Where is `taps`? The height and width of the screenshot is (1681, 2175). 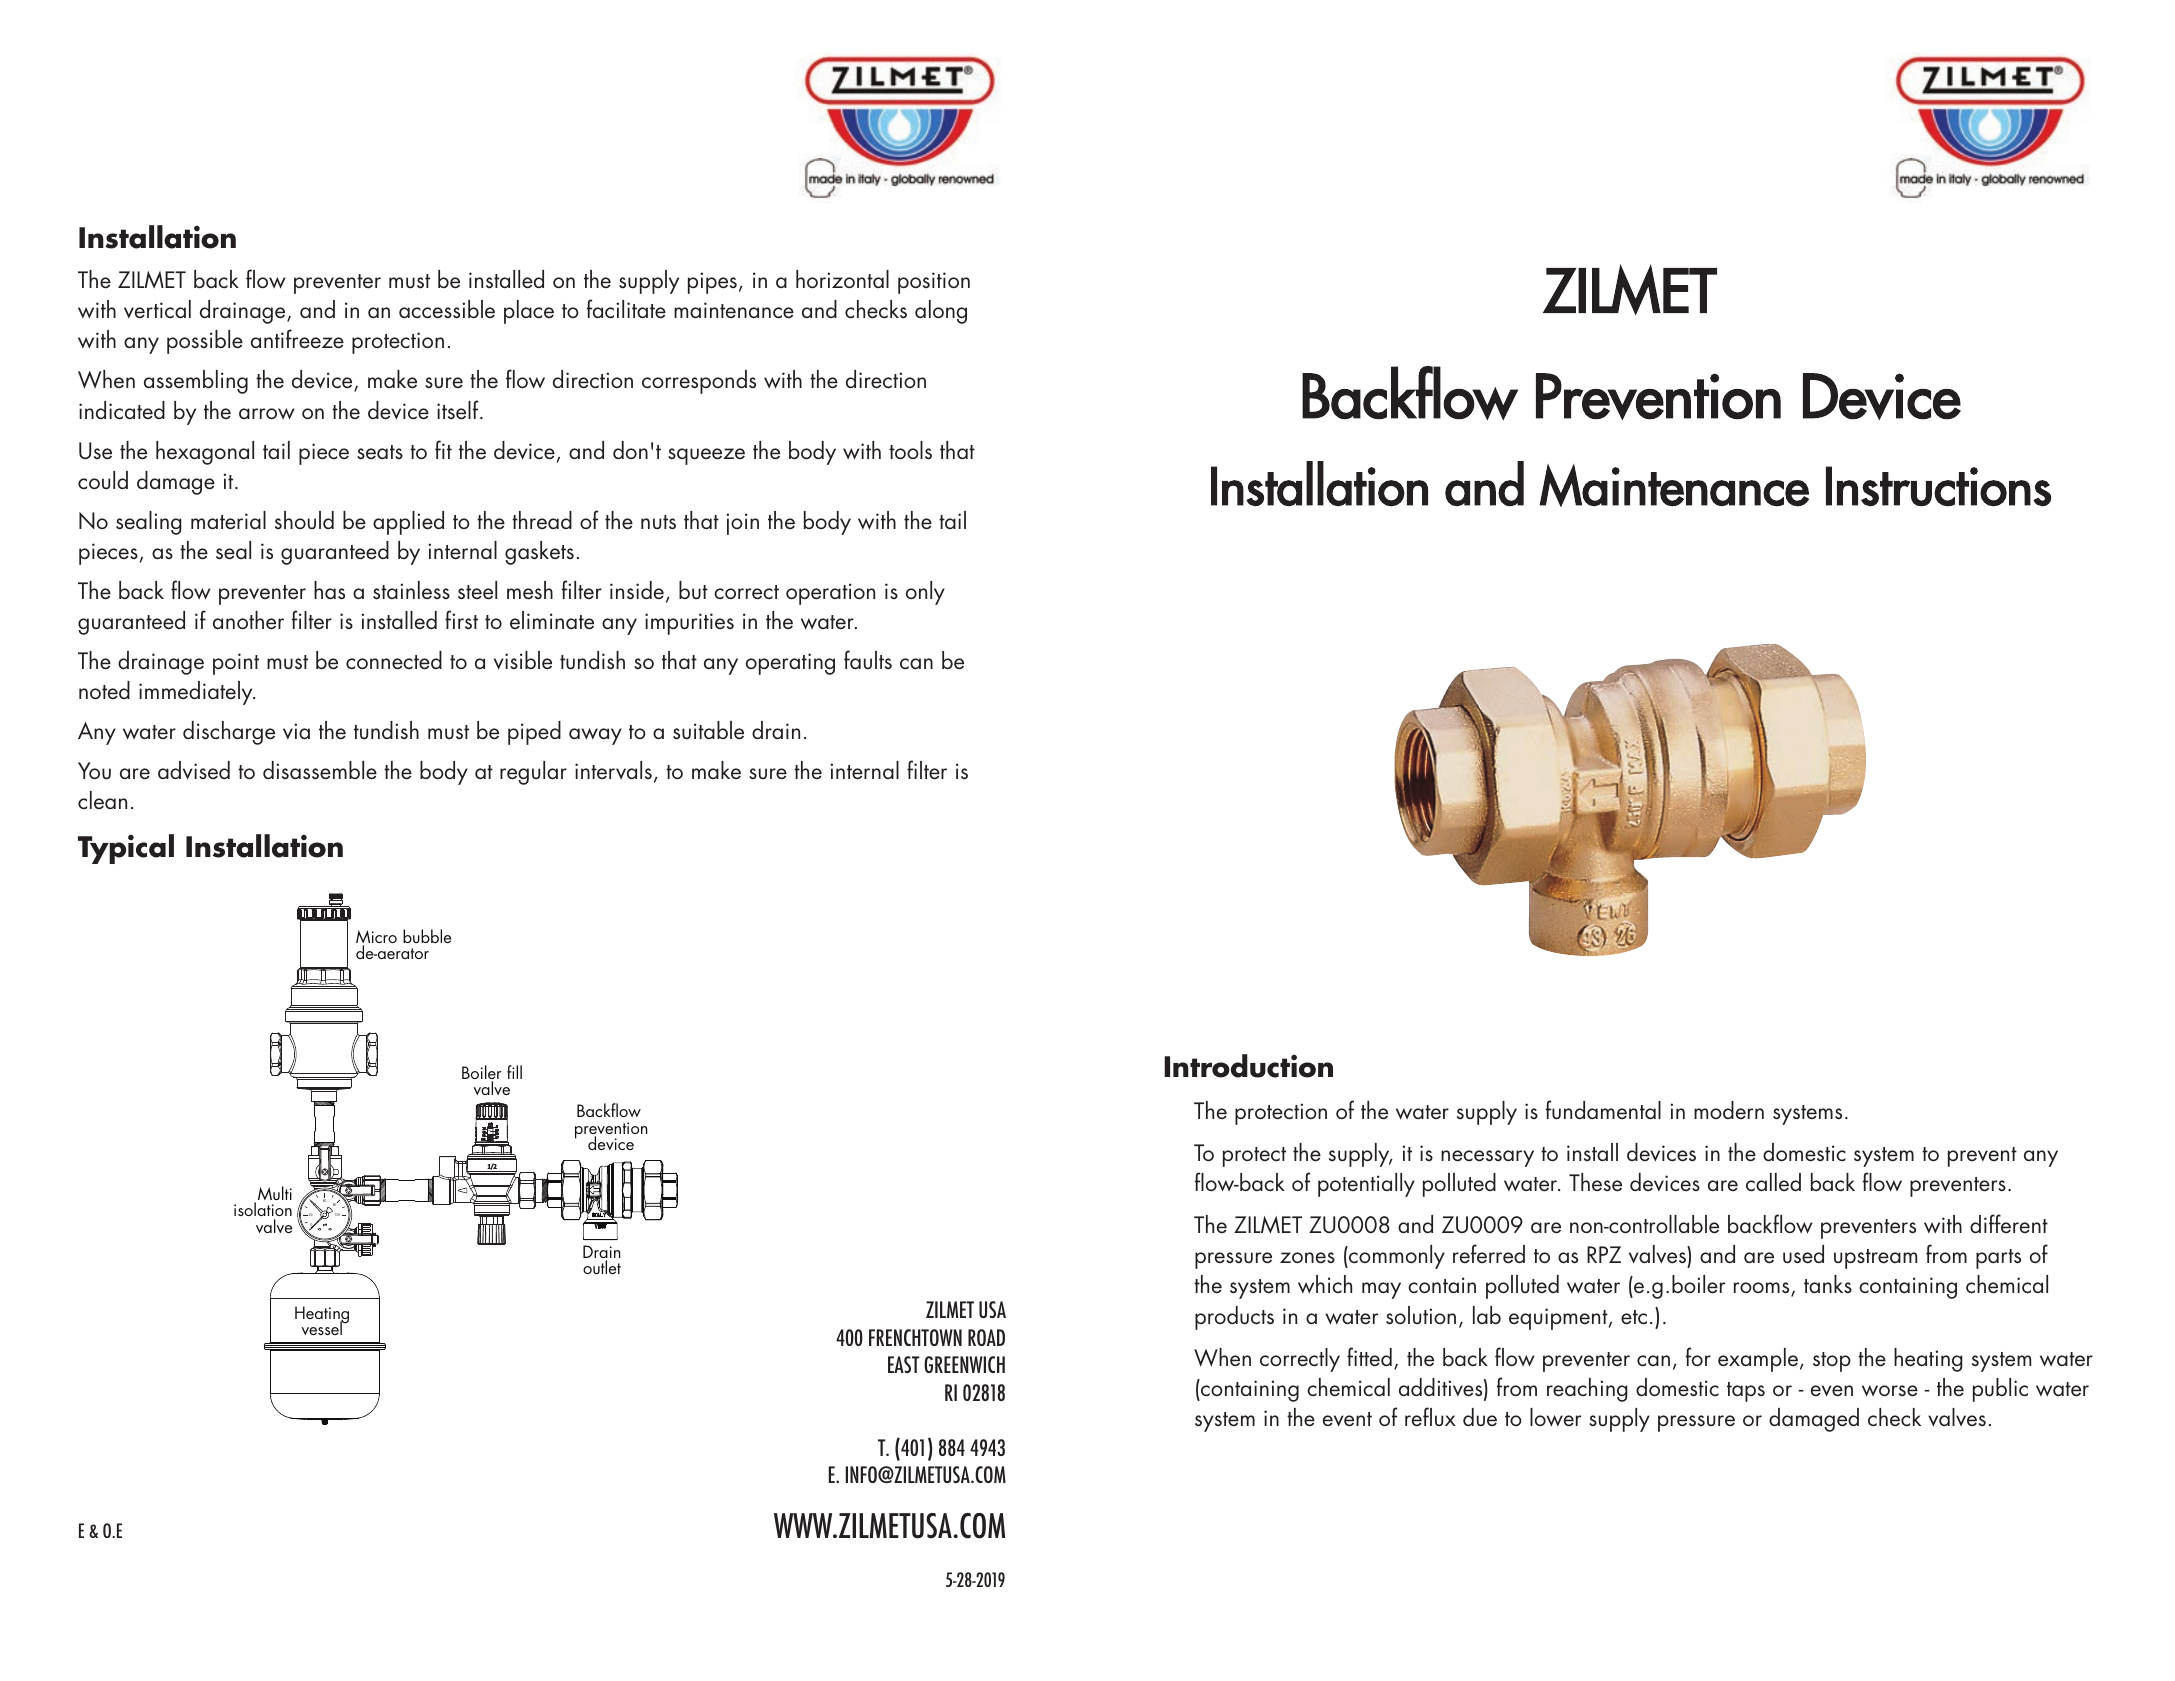 taps is located at coordinates (1746, 1392).
